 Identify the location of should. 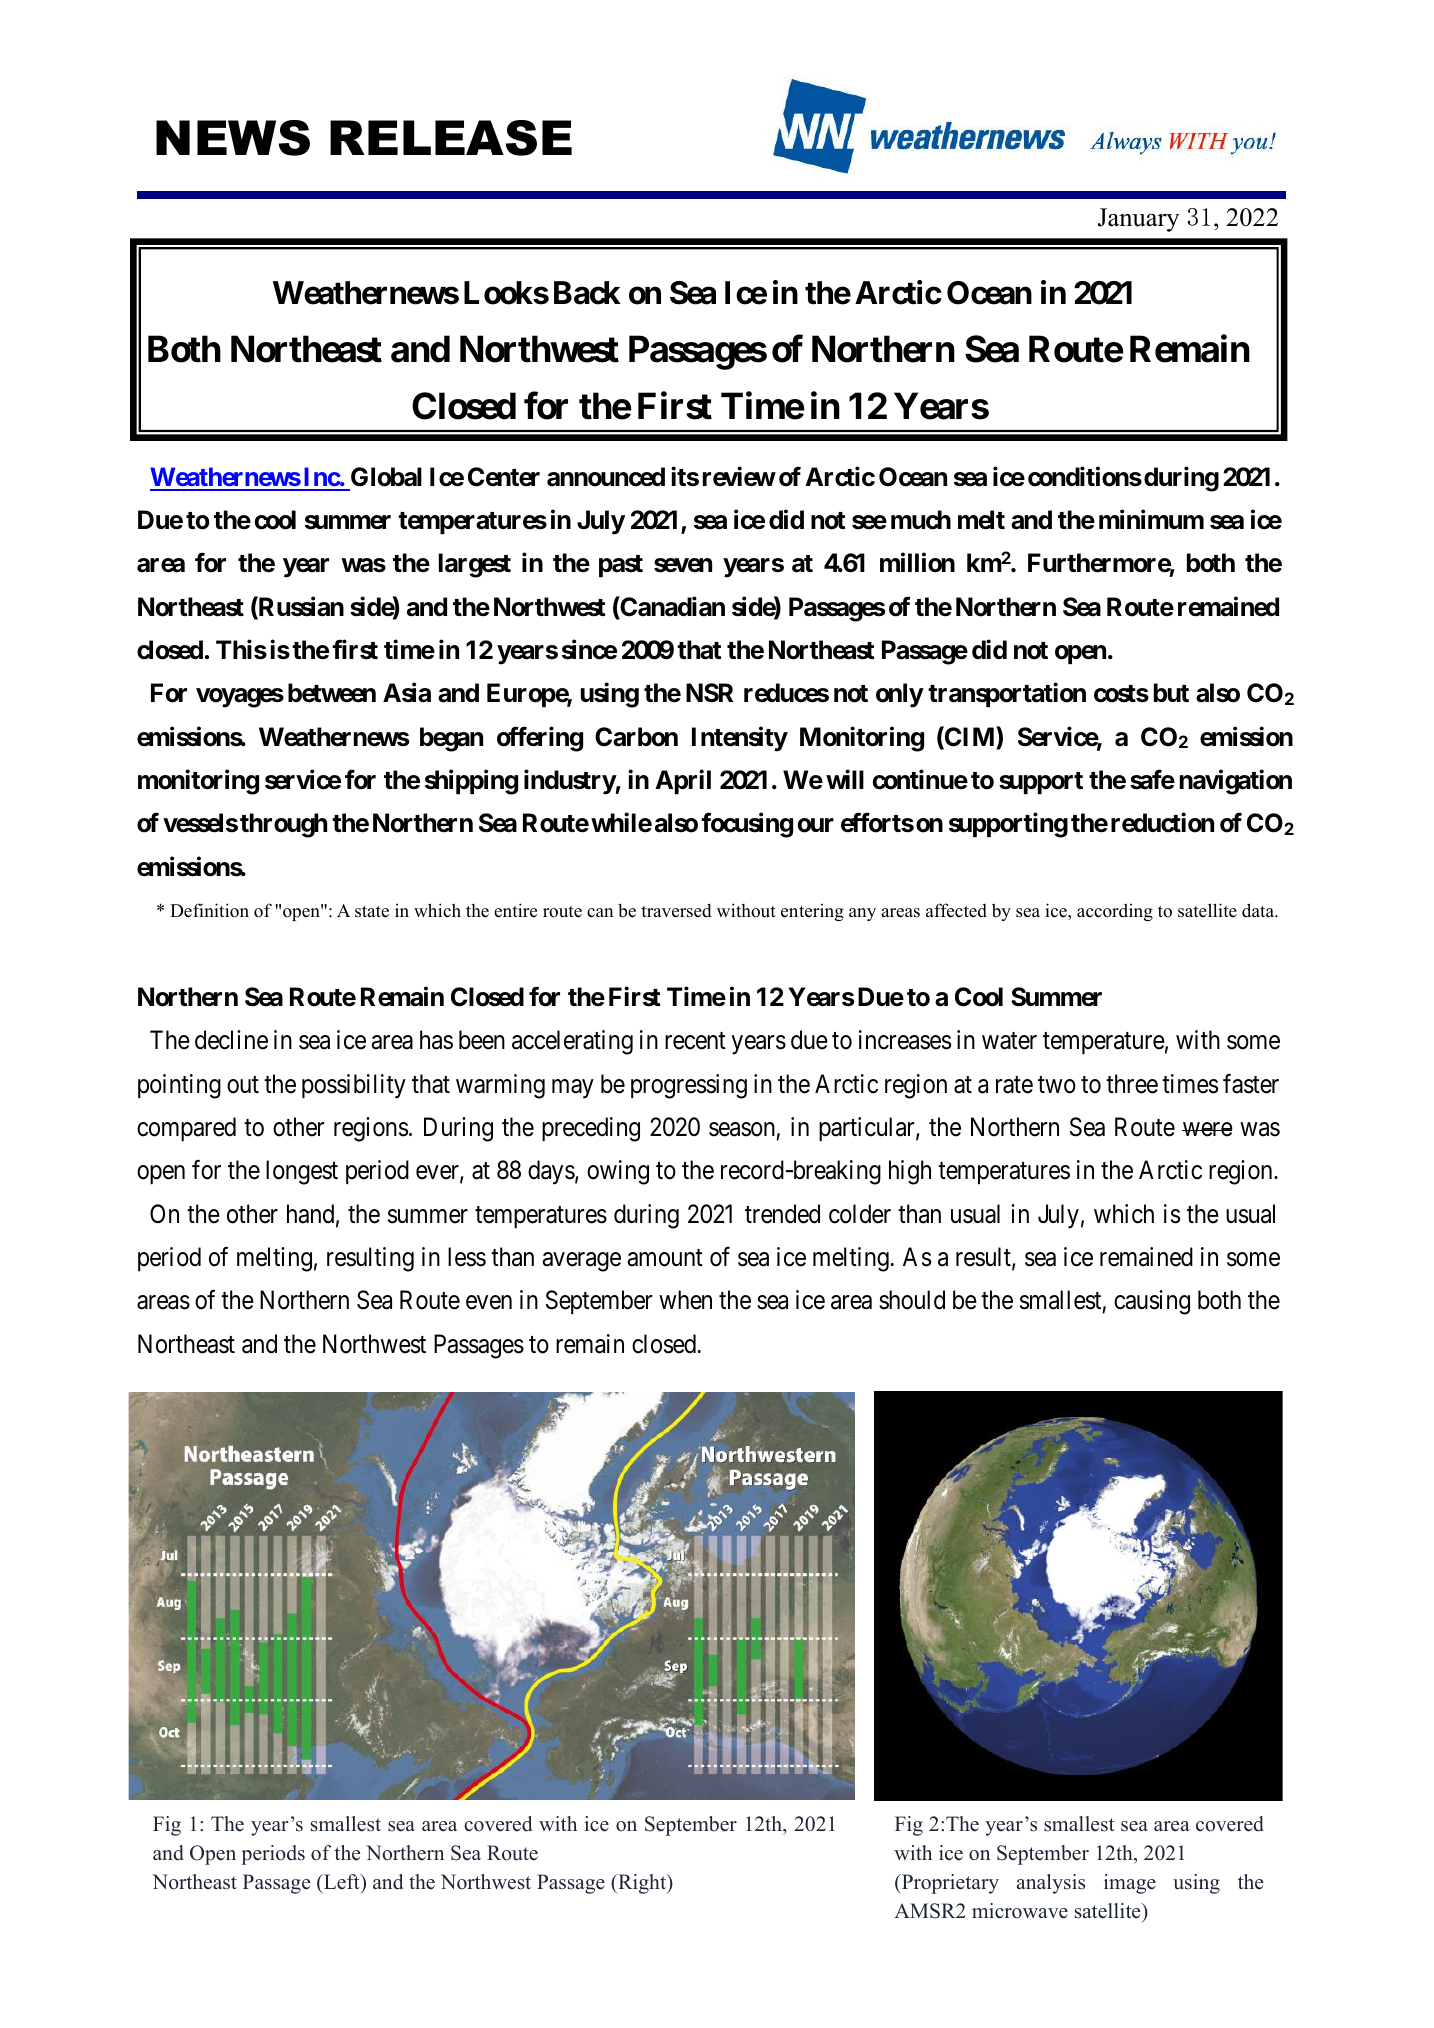
(912, 1300).
